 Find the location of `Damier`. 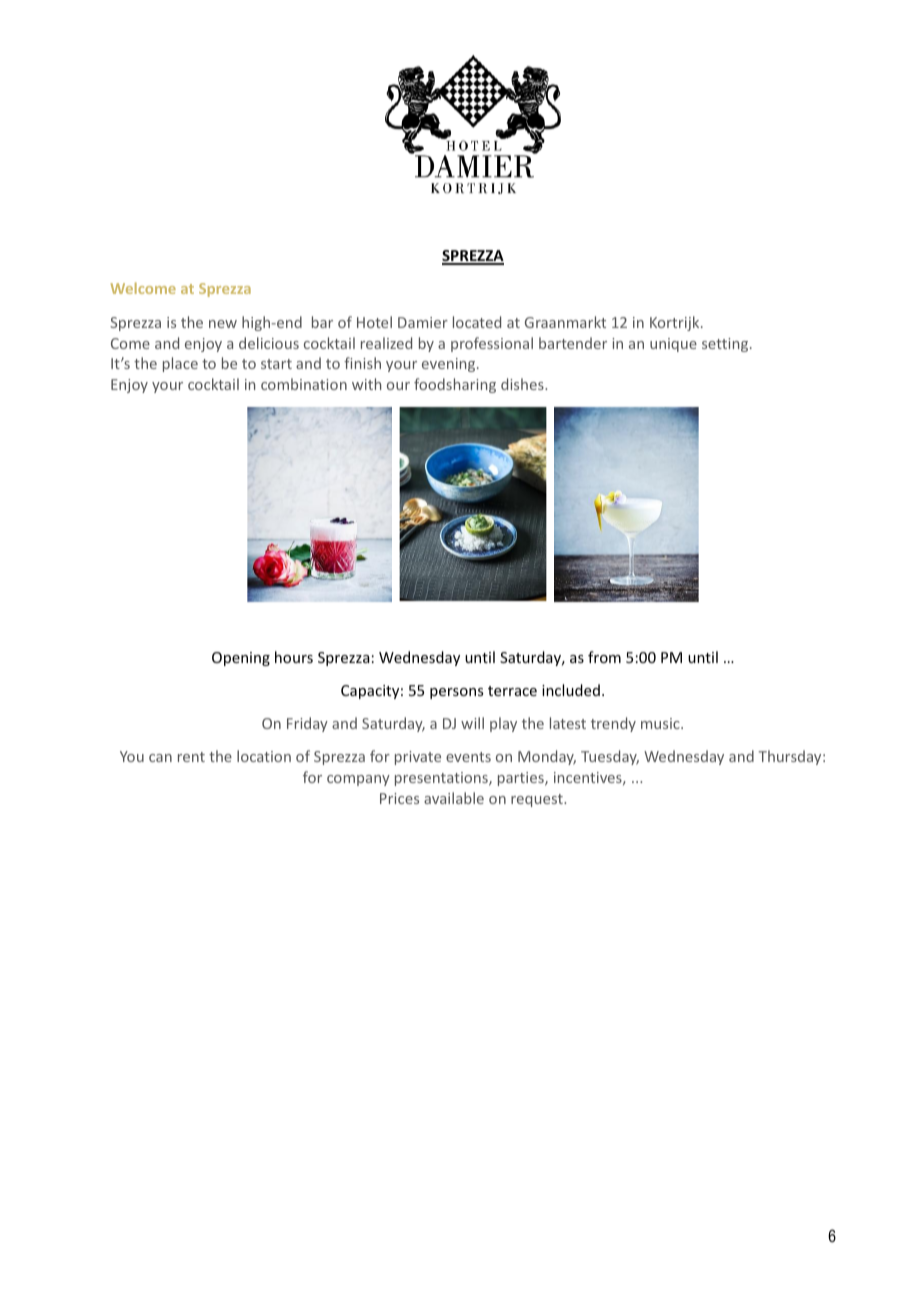

Damier is located at coordinates (423, 322).
